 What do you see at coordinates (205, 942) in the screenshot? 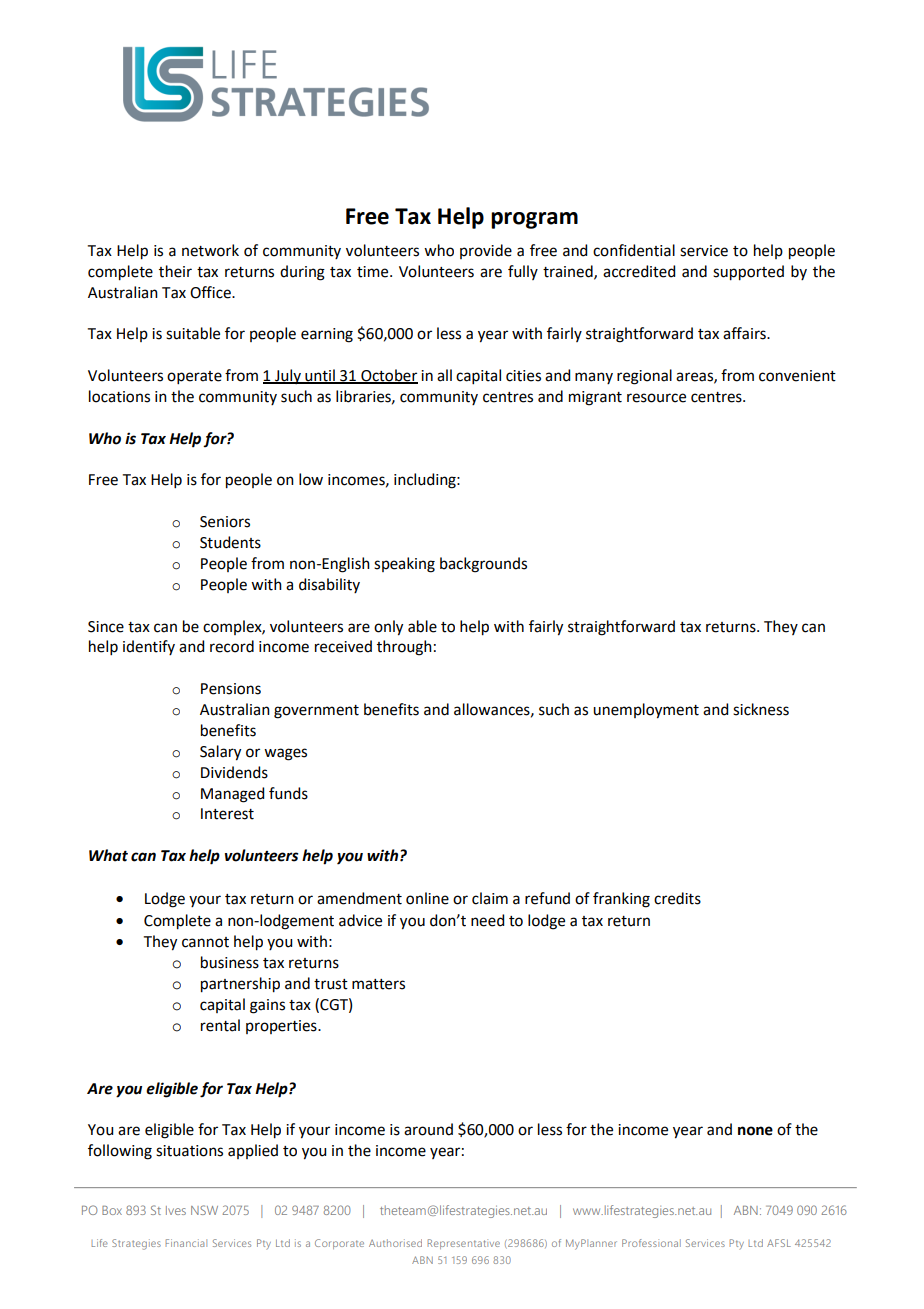
I see `cannot` at bounding box center [205, 942].
